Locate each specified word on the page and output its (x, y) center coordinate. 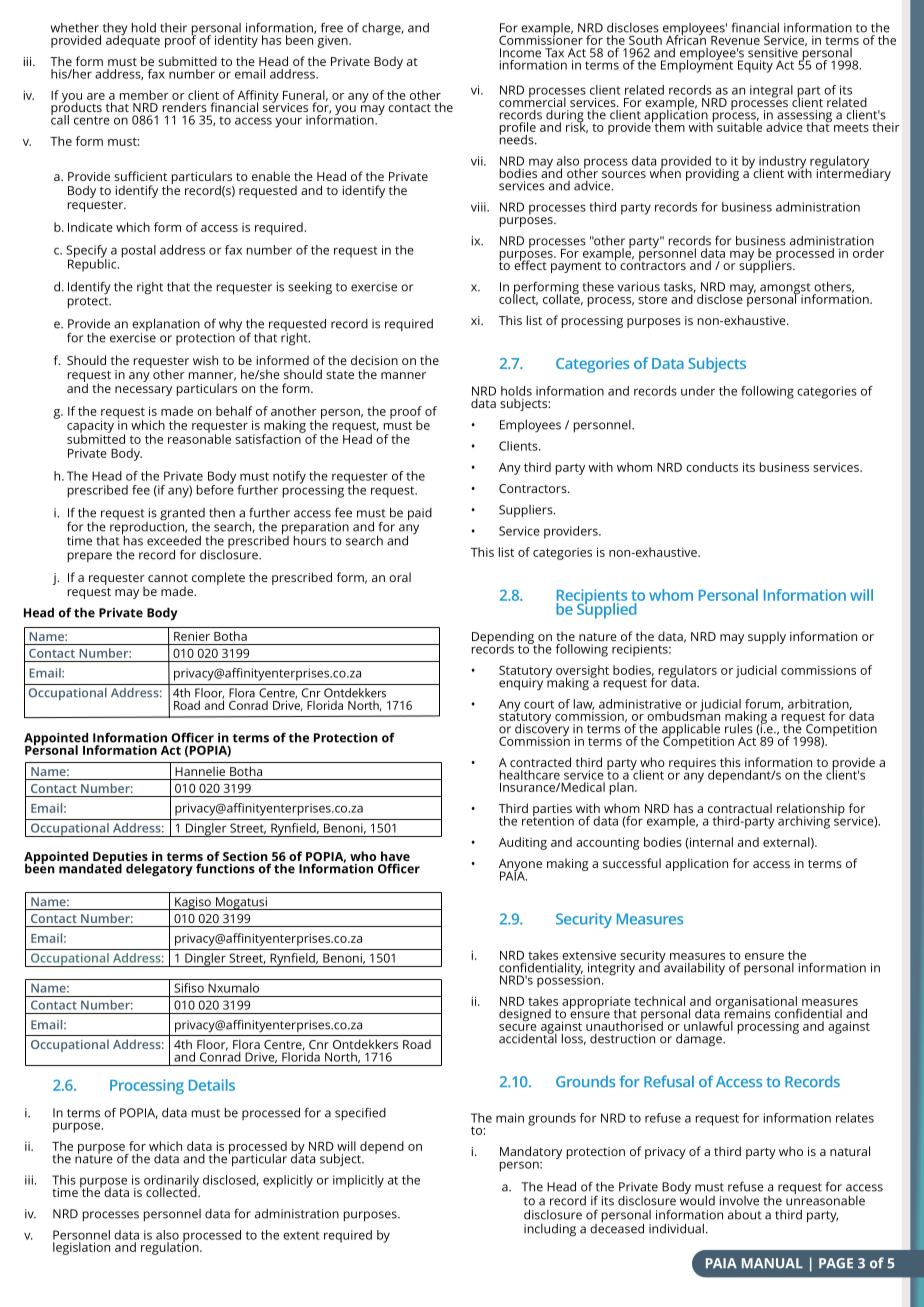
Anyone (520, 866)
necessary (143, 391)
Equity (755, 66)
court (539, 704)
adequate (133, 40)
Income (520, 53)
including (550, 1230)
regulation (171, 1247)
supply (767, 637)
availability (693, 968)
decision (374, 360)
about (745, 1215)
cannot (168, 578)
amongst (785, 290)
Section (246, 857)
